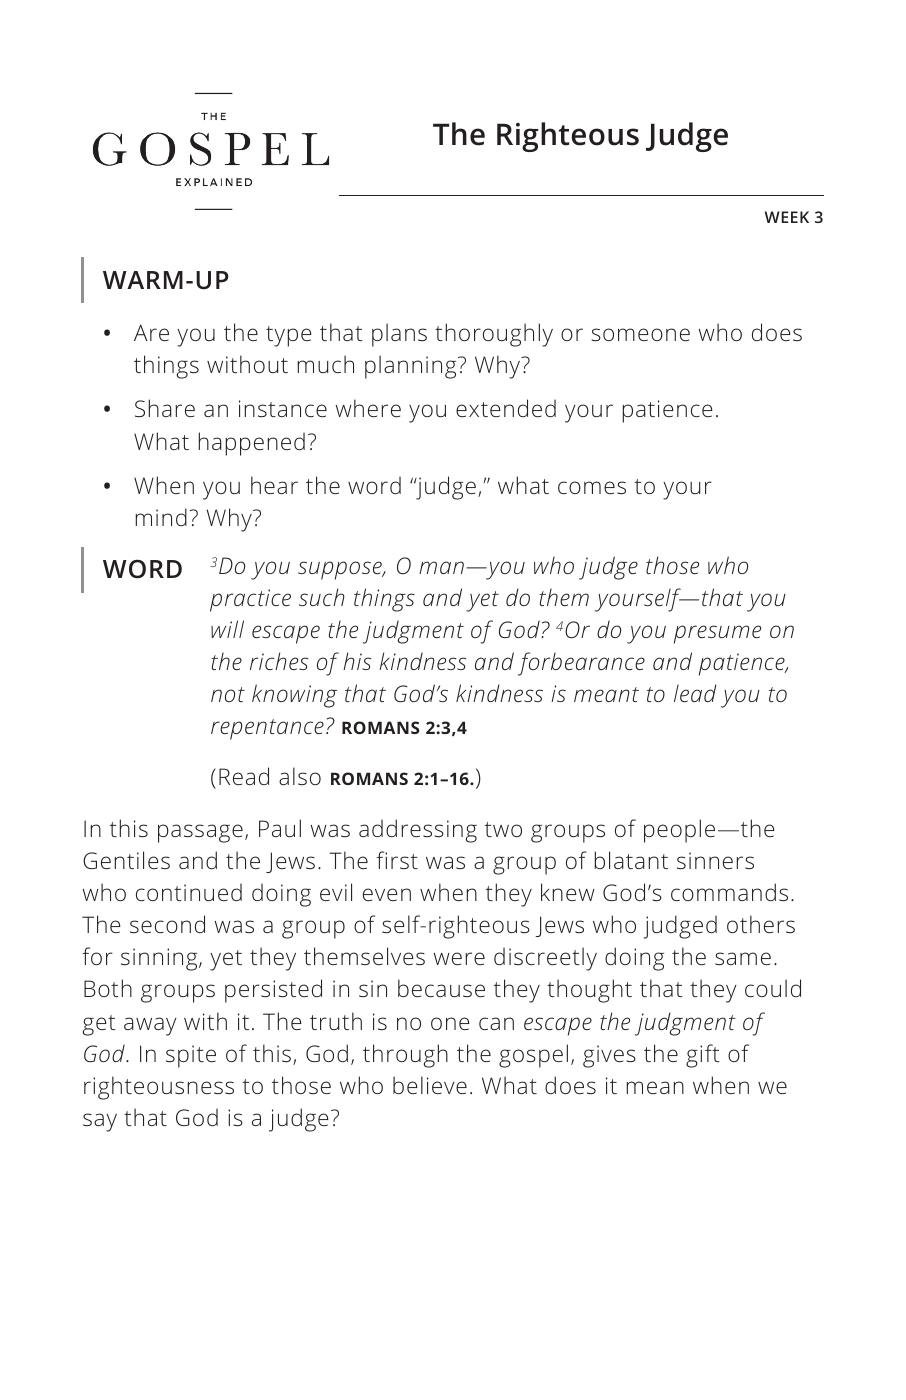 The image size is (906, 1400). What do you see at coordinates (341, 570) in the screenshot?
I see `suppose` at bounding box center [341, 570].
